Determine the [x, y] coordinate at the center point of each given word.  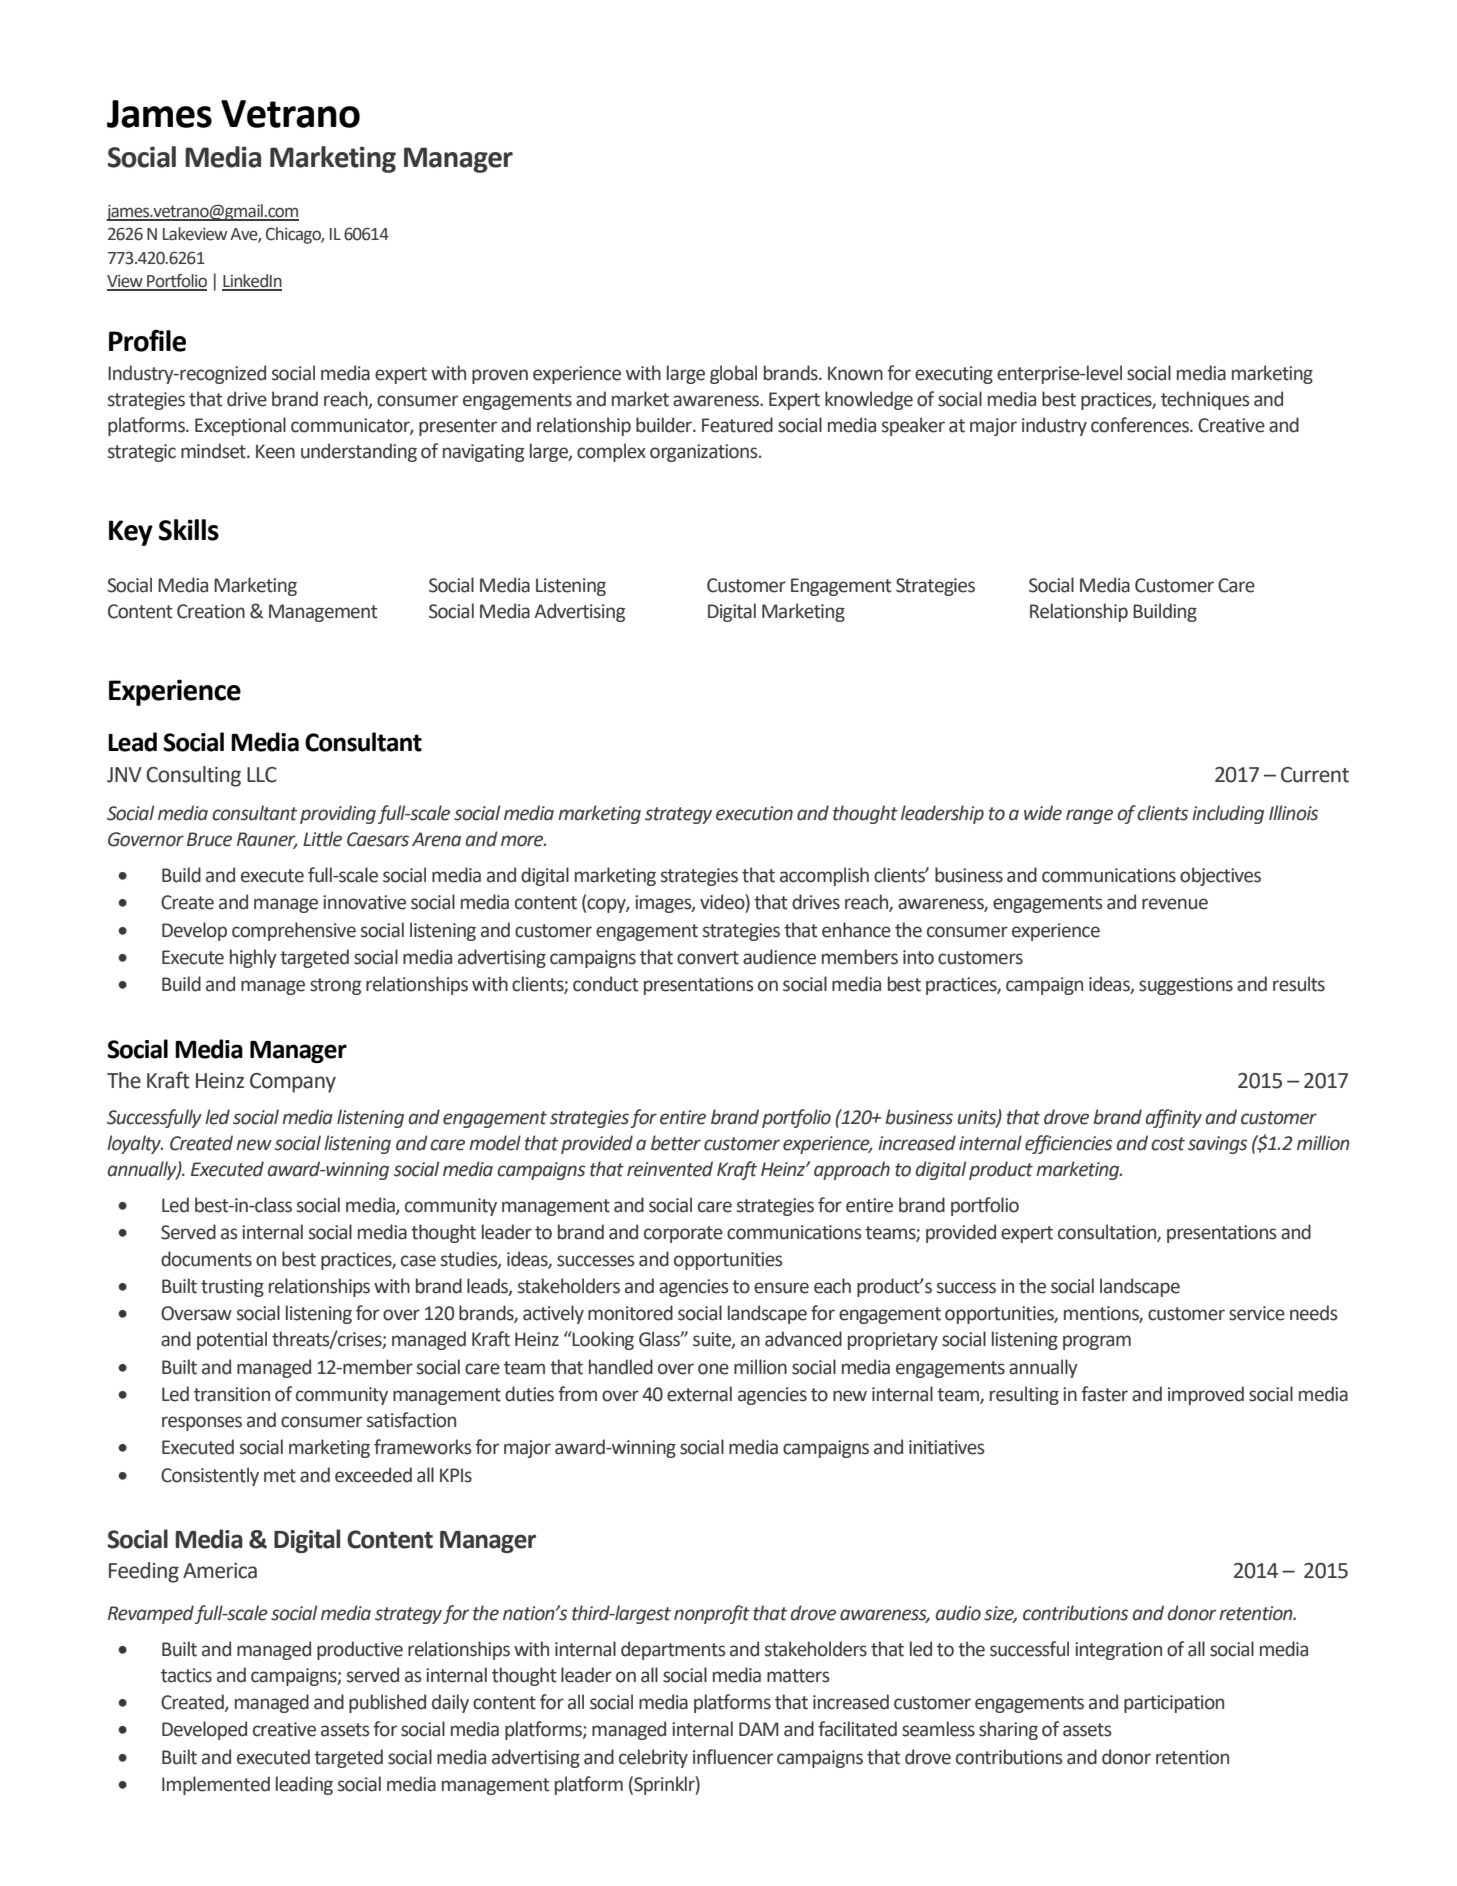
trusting [232, 1288]
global [733, 374]
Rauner [267, 840]
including [1228, 814]
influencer [733, 1757]
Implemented [216, 1785]
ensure [781, 1288]
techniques [1205, 400]
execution [754, 813]
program [1097, 1342]
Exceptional [240, 426]
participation [1174, 1704]
